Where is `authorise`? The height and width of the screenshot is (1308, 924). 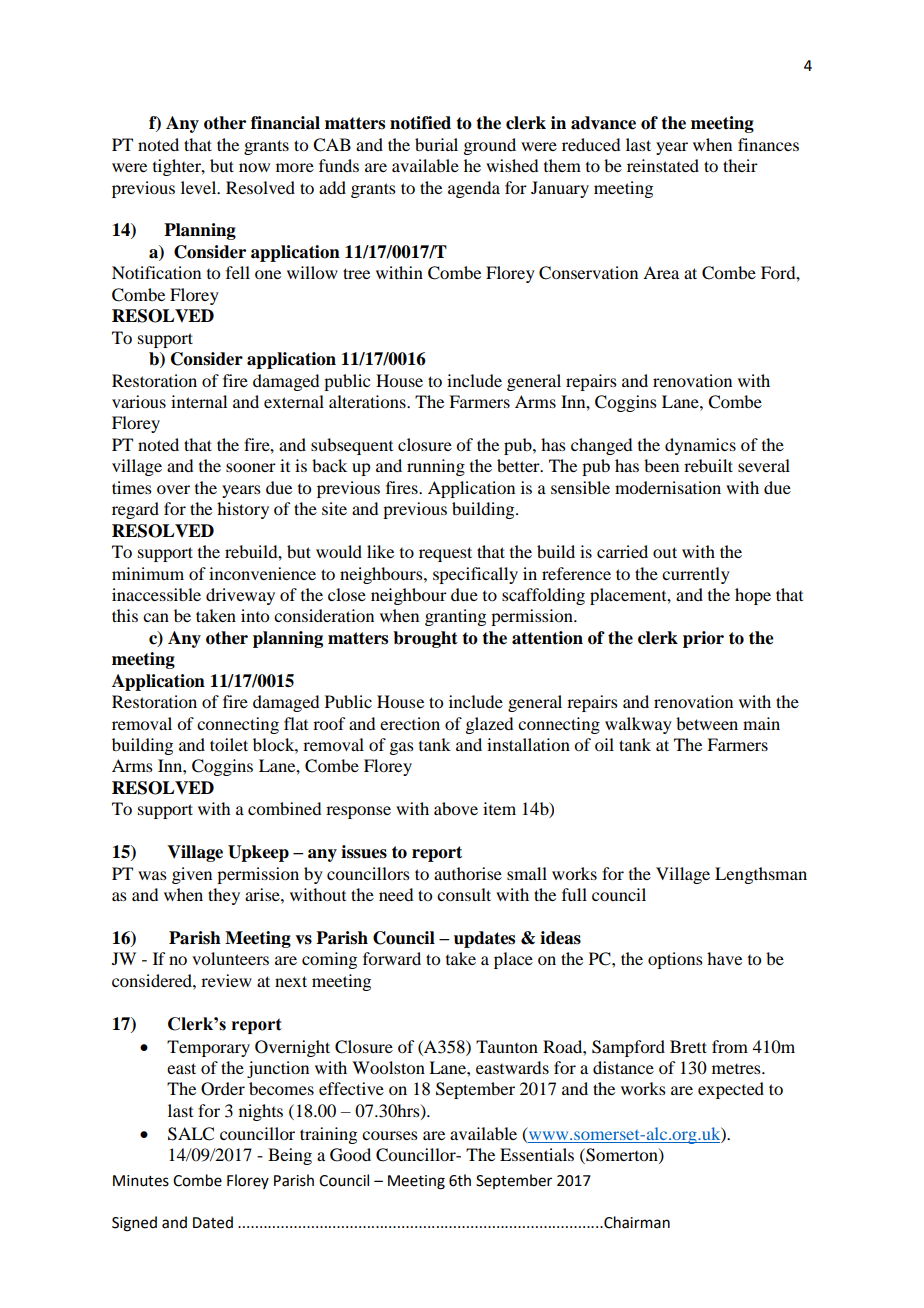 authorise is located at coordinates (468, 873).
